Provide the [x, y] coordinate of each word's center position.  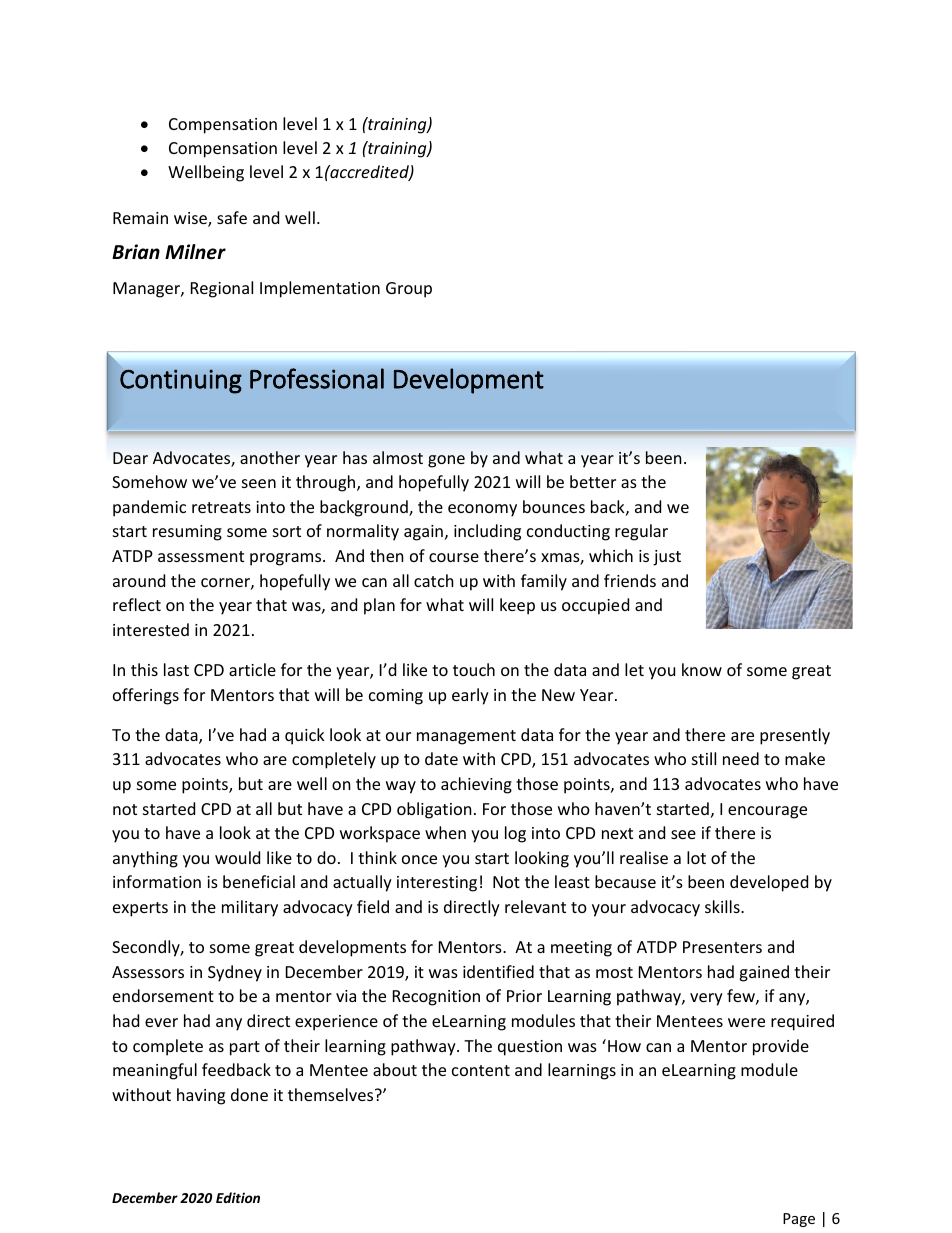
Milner [195, 252]
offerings [146, 696]
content [481, 1070]
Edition [238, 1197]
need [741, 758]
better [593, 481]
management [466, 737]
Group [409, 290]
